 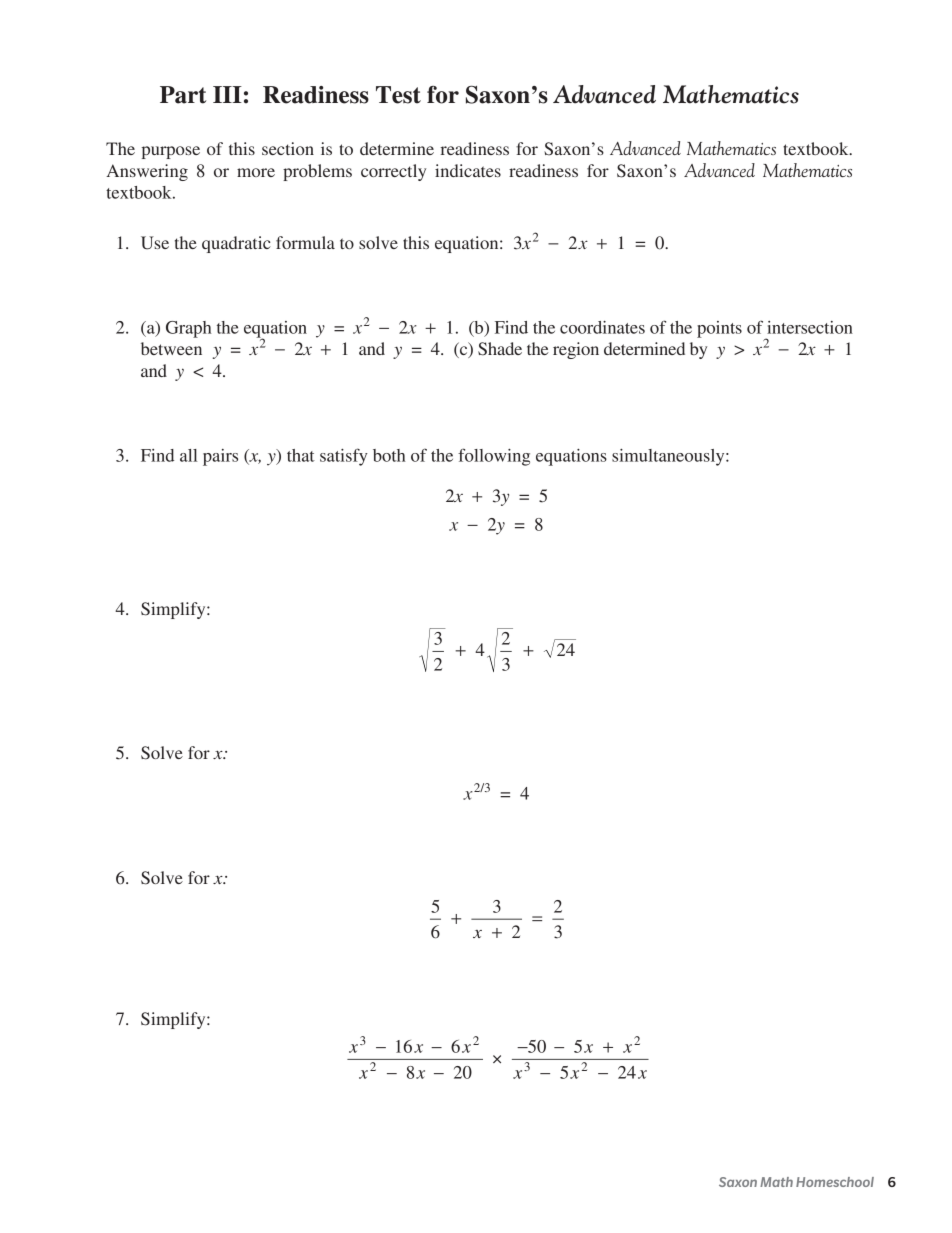 I want to click on Homeschool, so click(x=835, y=1182).
